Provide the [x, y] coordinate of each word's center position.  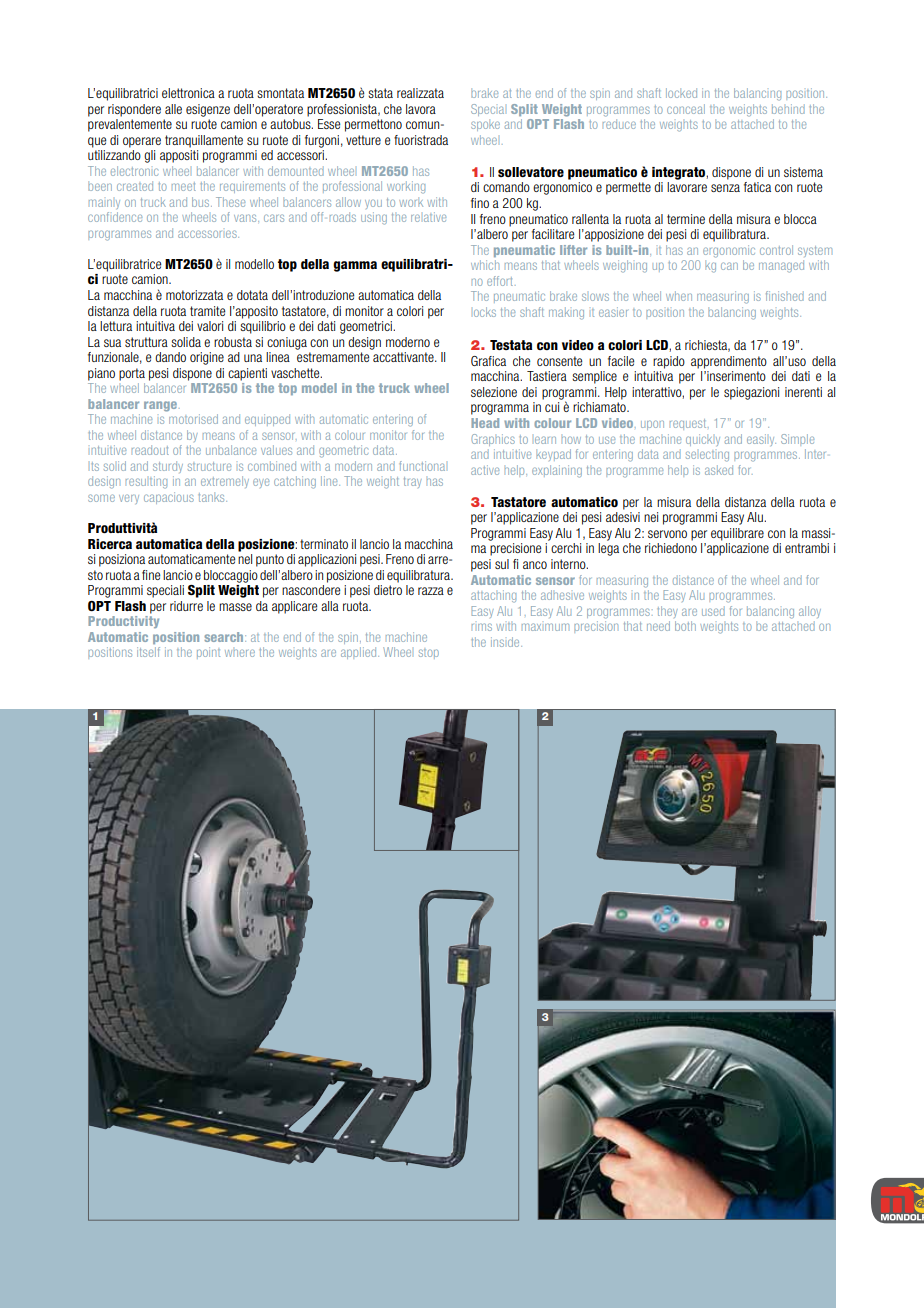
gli [149, 156]
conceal [686, 109]
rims [482, 627]
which [485, 265]
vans [246, 218]
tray [413, 482]
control [776, 250]
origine [207, 358]
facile [621, 361]
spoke [485, 125]
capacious [169, 498]
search [225, 637]
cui [552, 407]
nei [651, 517]
